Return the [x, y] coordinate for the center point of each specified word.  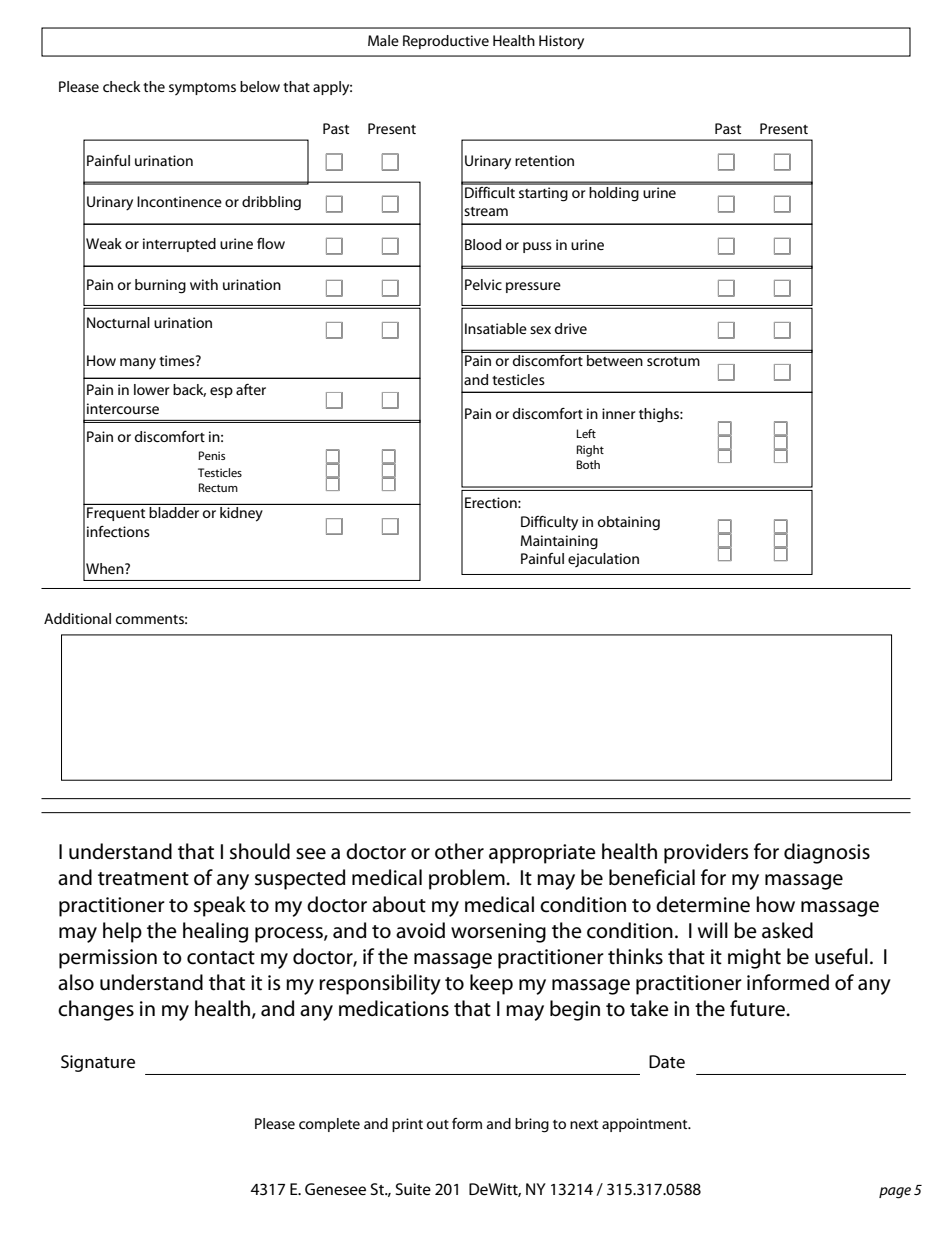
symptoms [202, 89]
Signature [98, 1063]
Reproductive [446, 42]
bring [532, 1125]
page [895, 1193]
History [561, 42]
